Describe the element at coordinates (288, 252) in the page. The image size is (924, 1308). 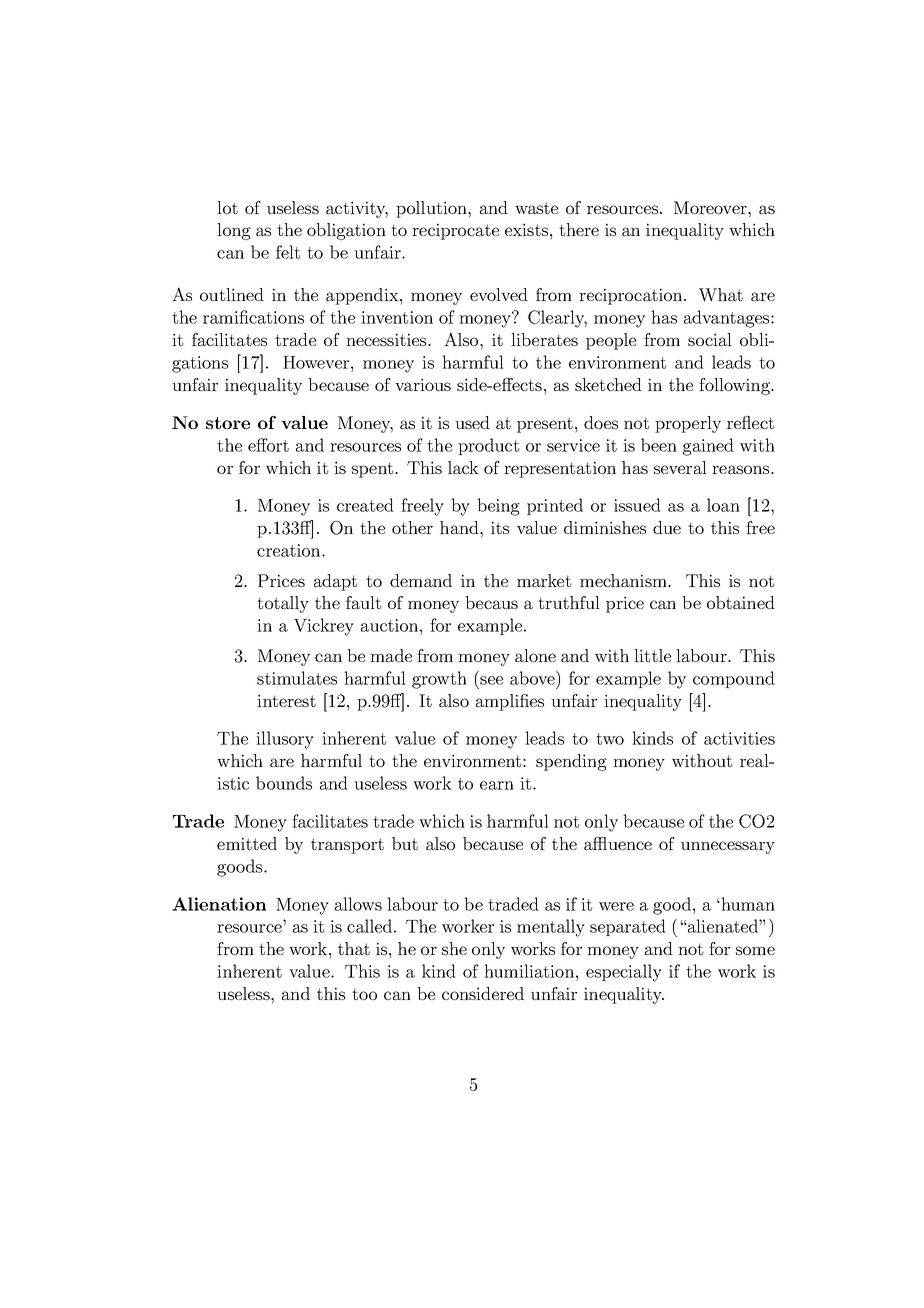
I see `felt` at that location.
